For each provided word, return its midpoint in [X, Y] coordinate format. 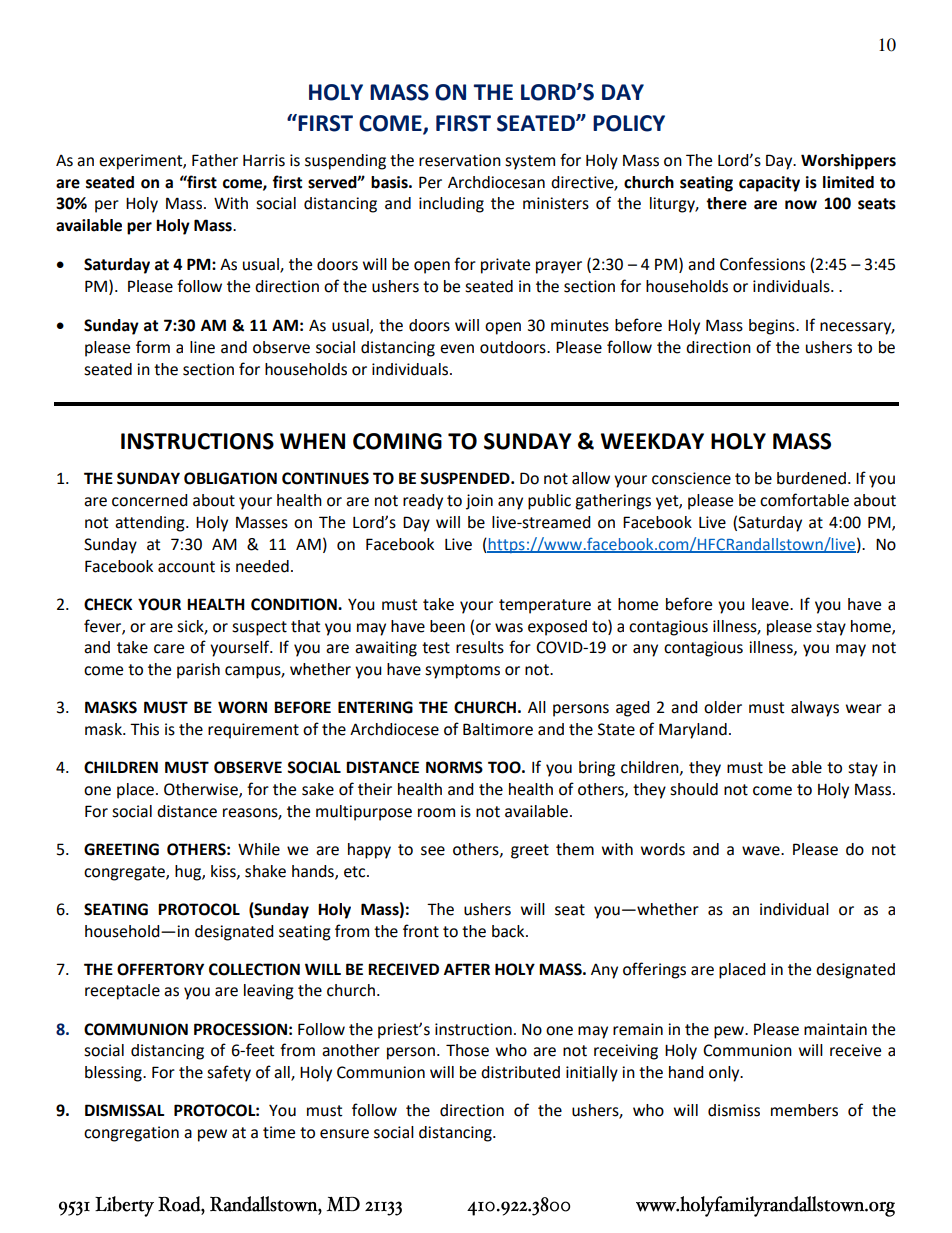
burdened [811, 478]
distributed [520, 1072]
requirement [253, 731]
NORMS [454, 767]
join [479, 502]
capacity [769, 184]
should [694, 789]
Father [215, 160]
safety [229, 1073]
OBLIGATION [230, 478]
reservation [460, 160]
